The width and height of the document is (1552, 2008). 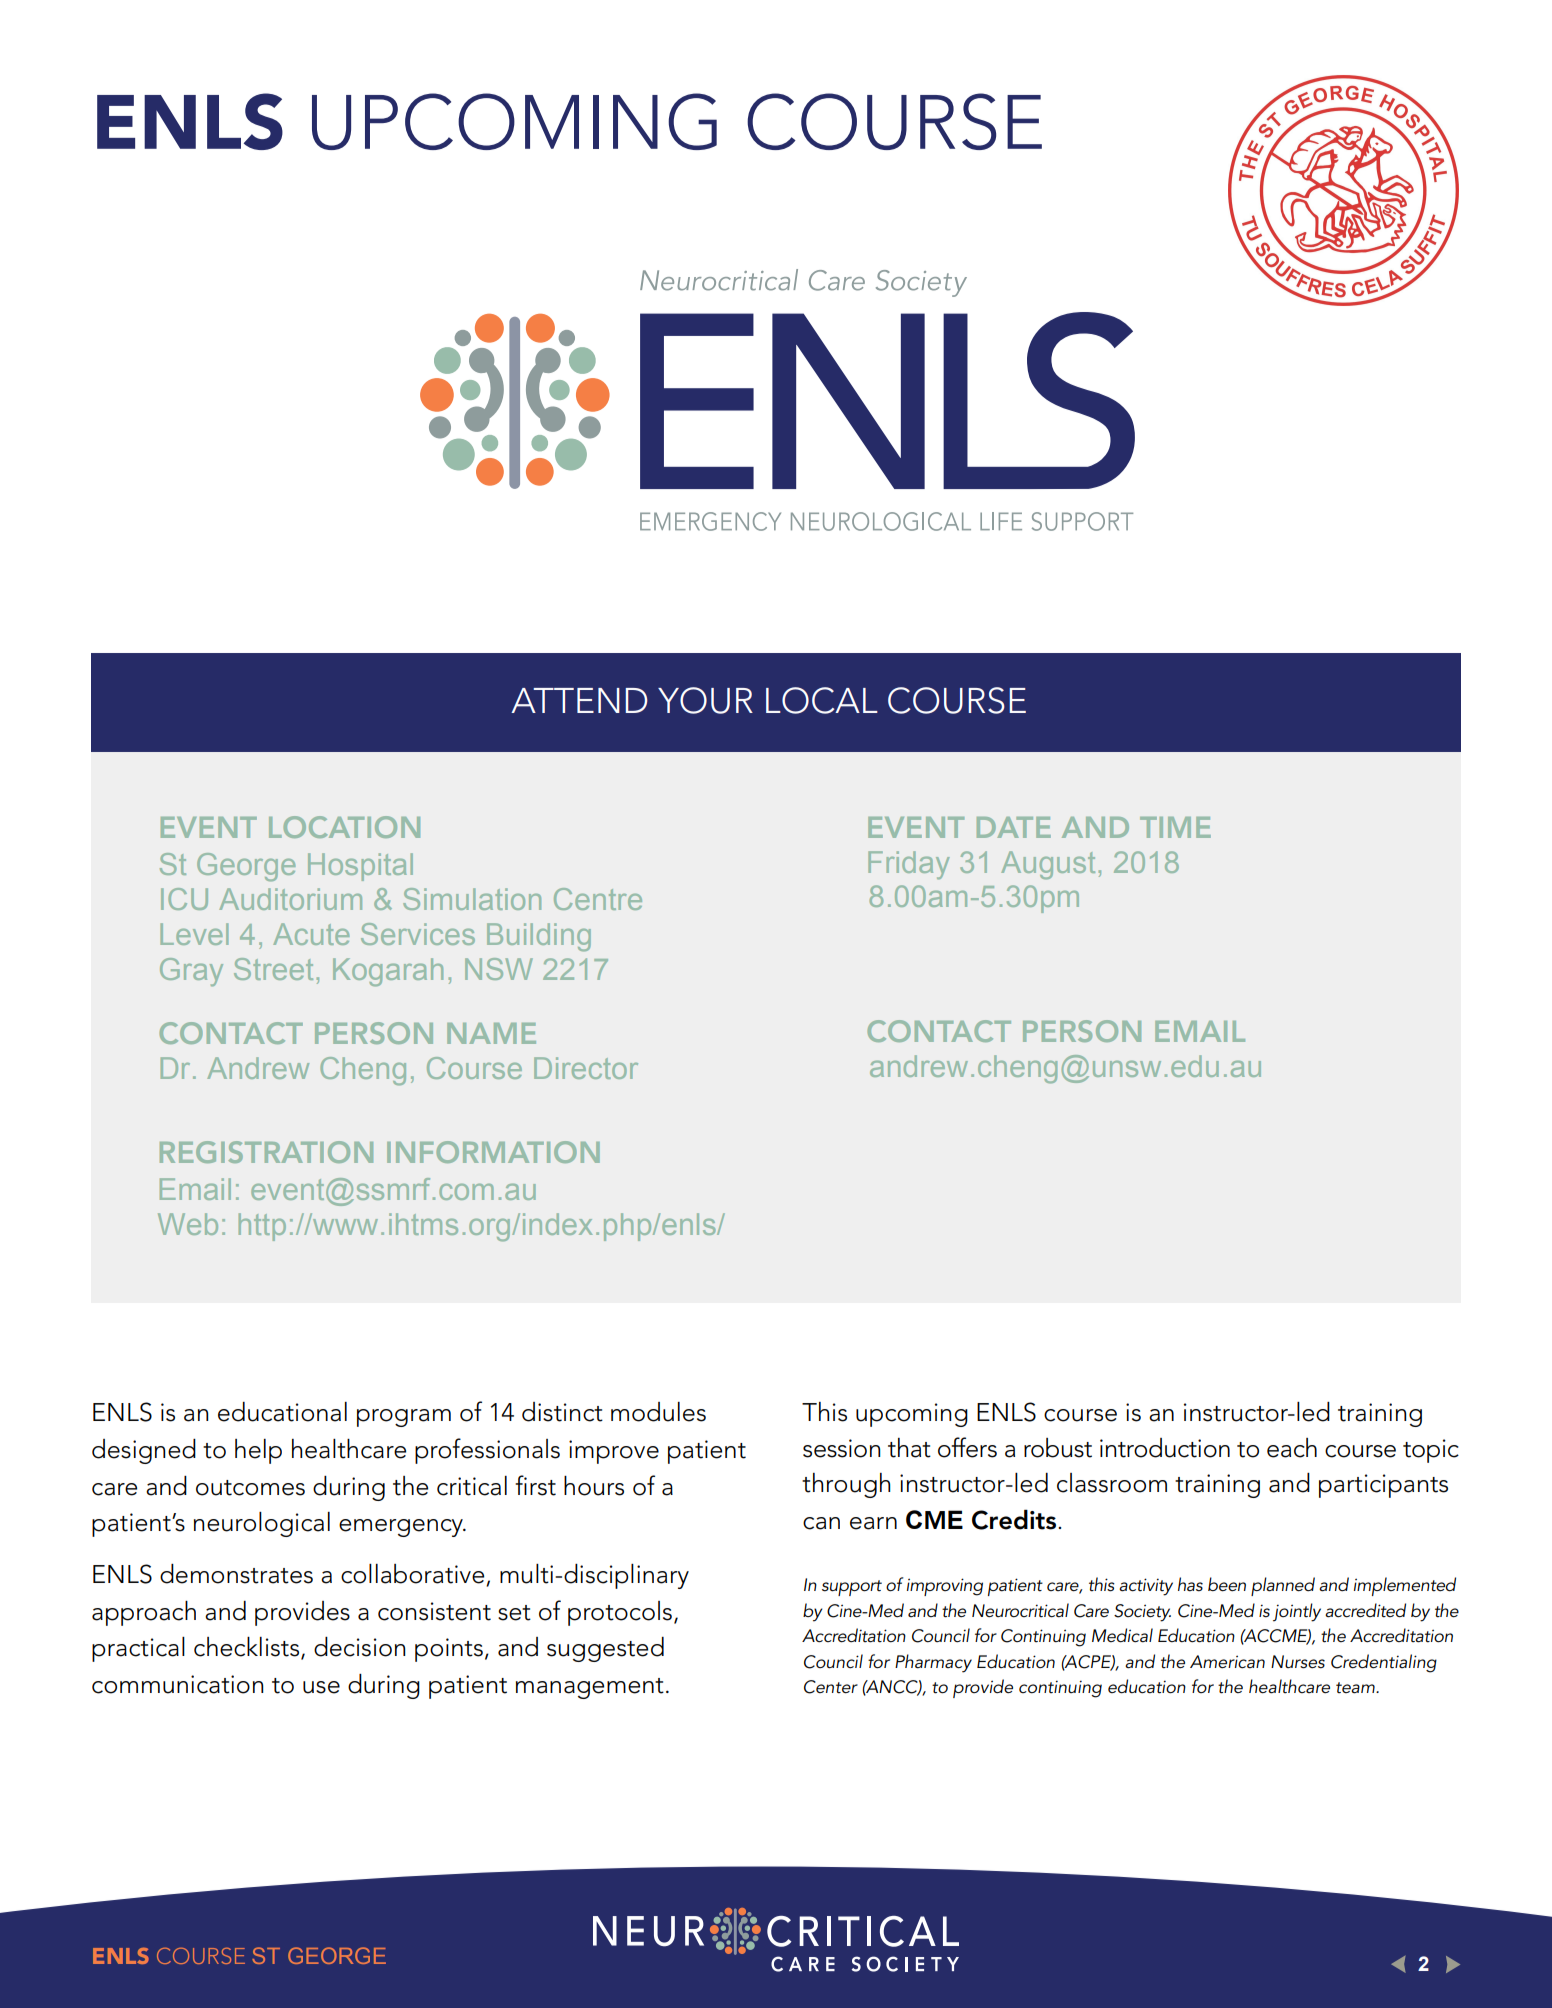 I want to click on REGISTRATION, so click(x=266, y=1152).
